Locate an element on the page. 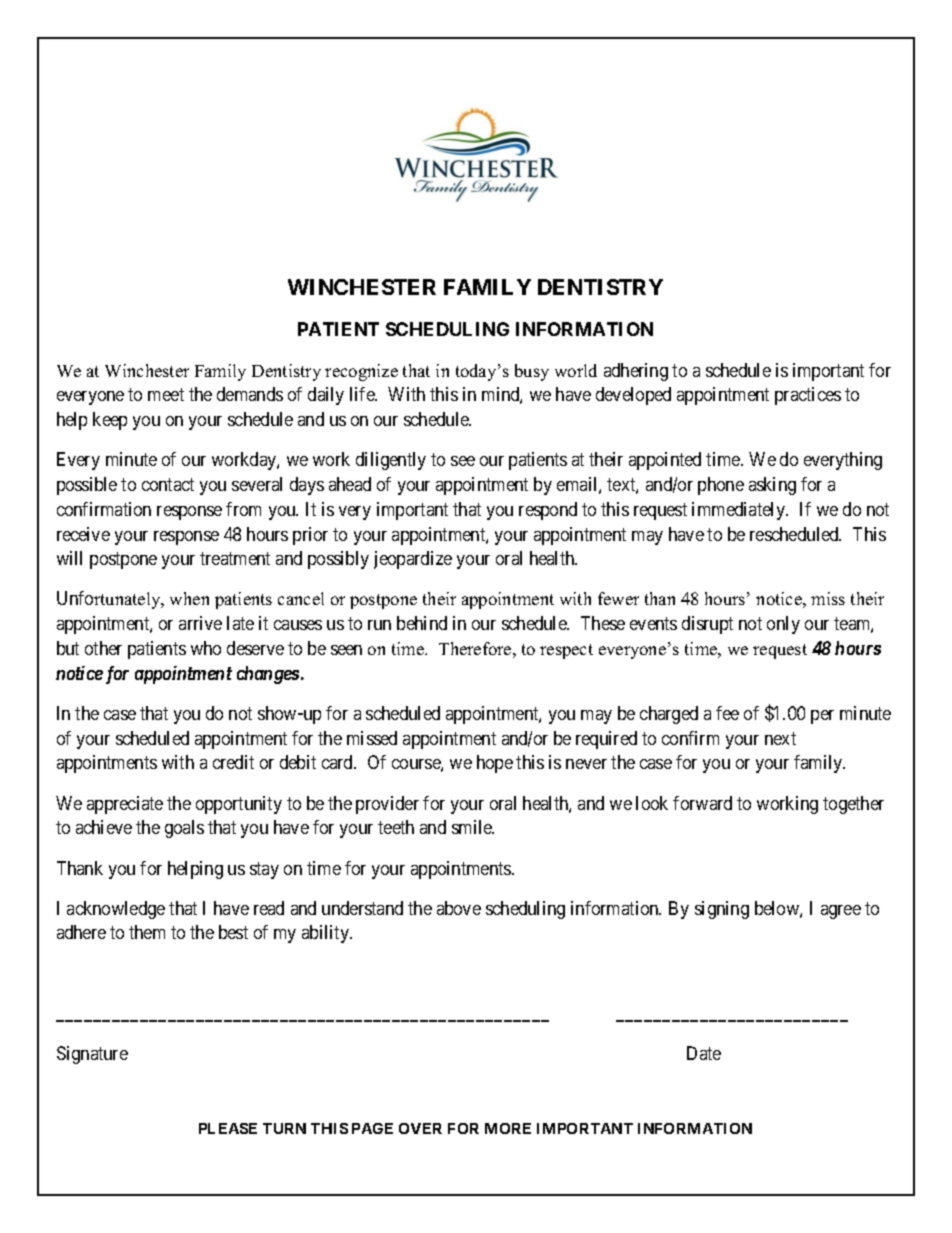 This image has height=1233, width=952. immediately is located at coordinates (739, 511).
